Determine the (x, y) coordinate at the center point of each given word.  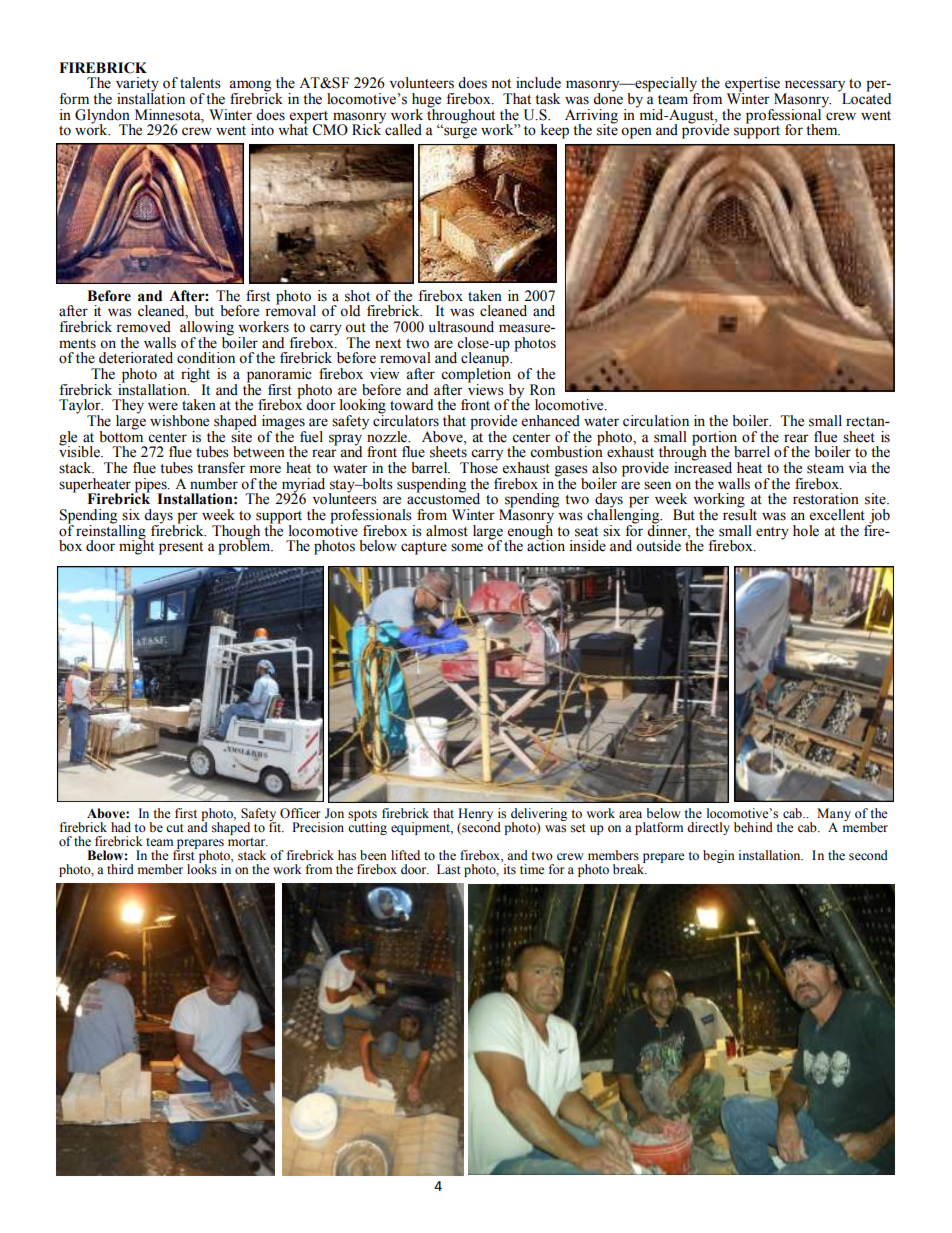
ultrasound (461, 327)
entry (772, 533)
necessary (815, 87)
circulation (656, 421)
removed (143, 327)
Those (479, 467)
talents (200, 83)
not (501, 84)
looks (202, 868)
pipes (150, 486)
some (467, 547)
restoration (826, 499)
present (181, 548)
